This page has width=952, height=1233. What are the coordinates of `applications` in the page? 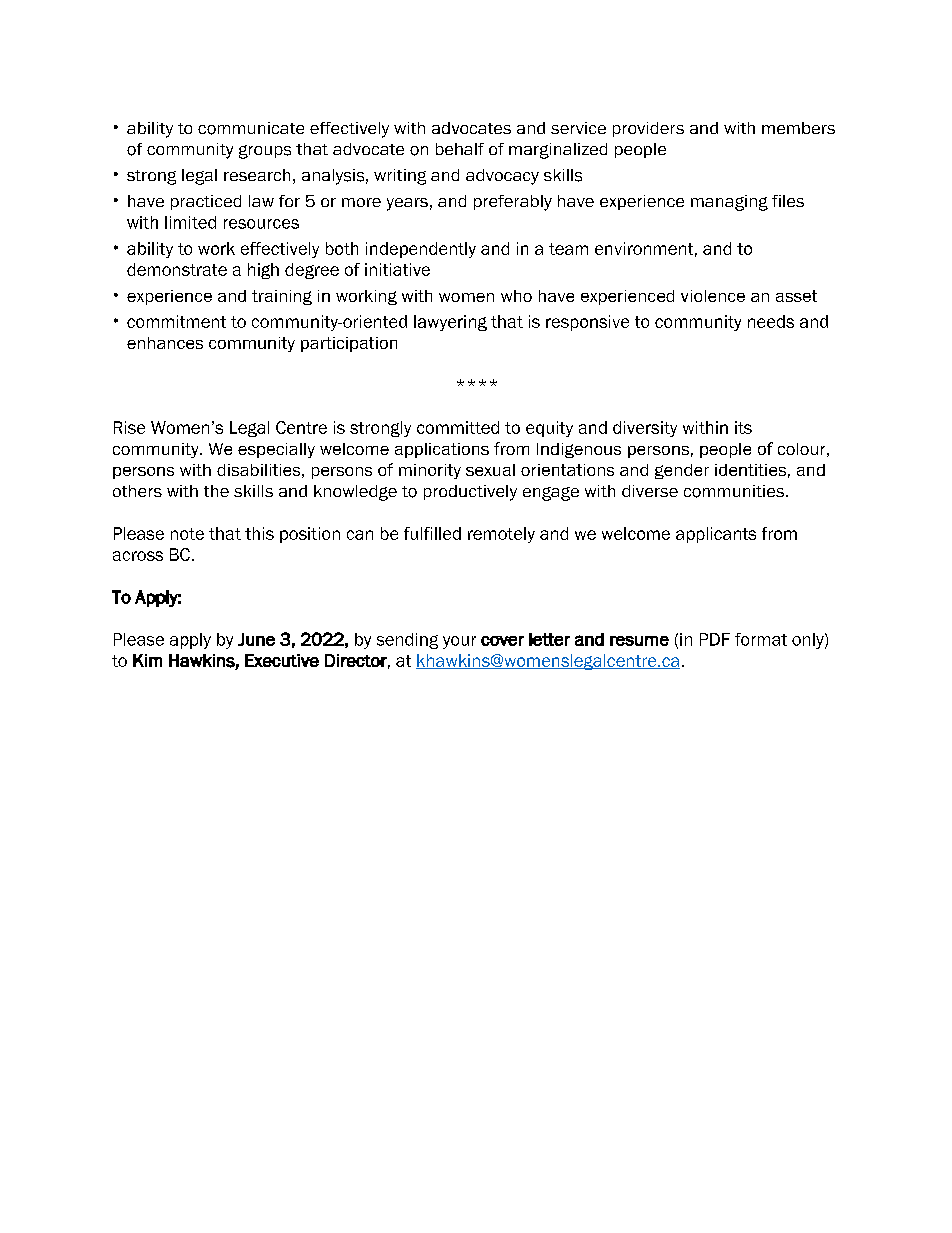 It's located at (442, 450).
